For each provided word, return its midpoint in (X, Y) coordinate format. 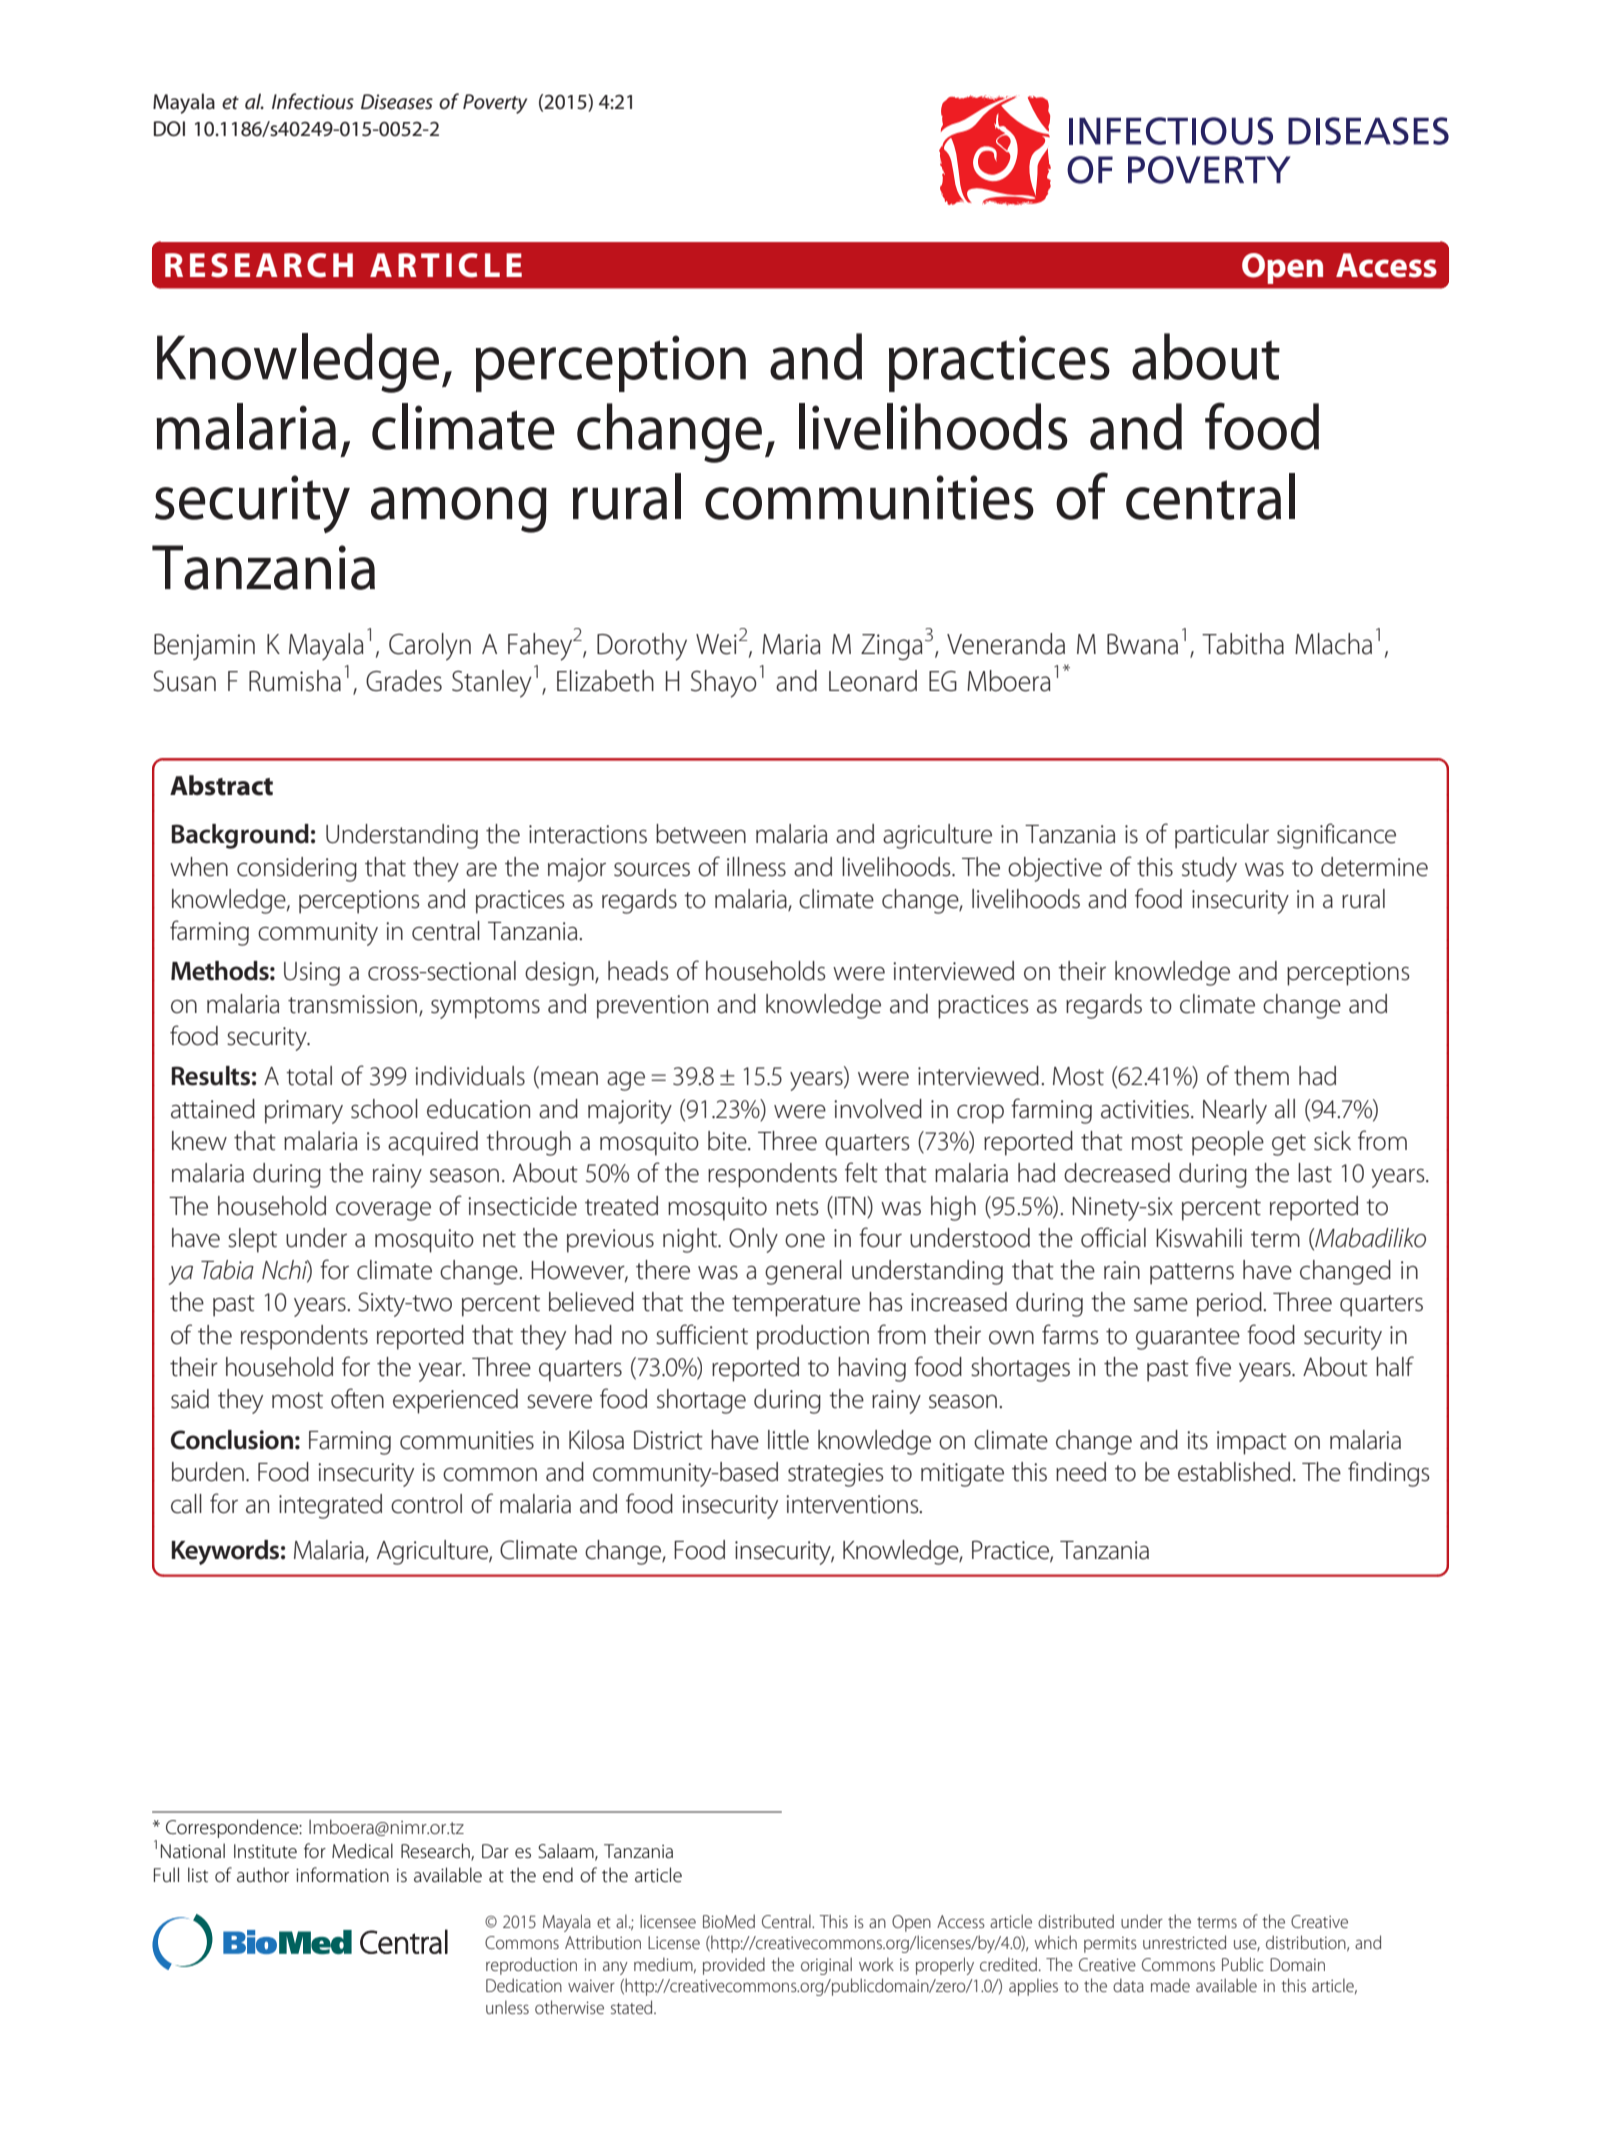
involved (878, 1109)
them (1261, 1076)
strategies (836, 1475)
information (342, 1875)
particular (1222, 836)
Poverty (495, 104)
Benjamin (204, 647)
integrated (330, 1506)
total (309, 1076)
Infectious (313, 101)
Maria (791, 644)
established (1234, 1472)
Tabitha (1243, 644)
